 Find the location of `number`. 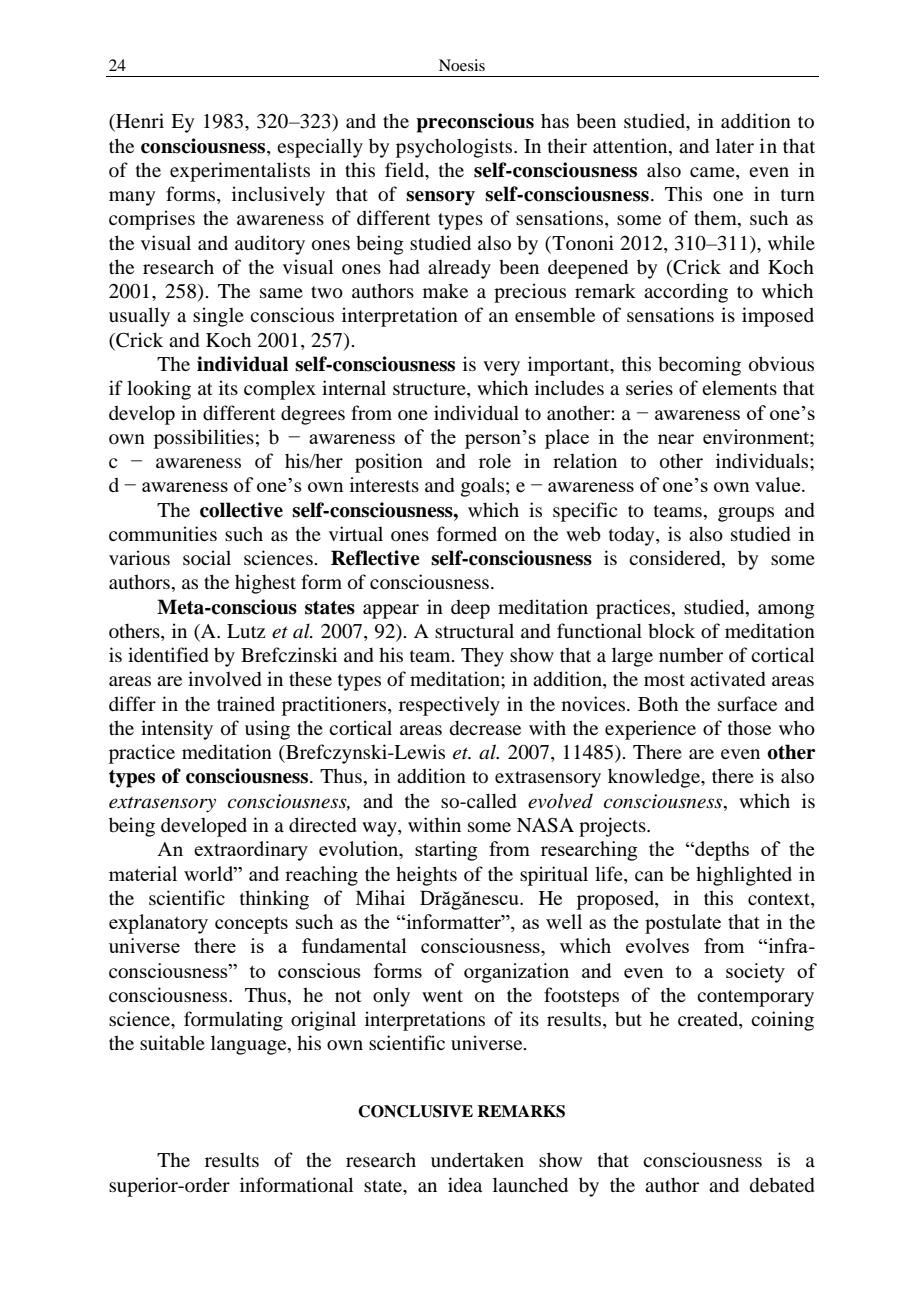

number is located at coordinates (691, 654).
